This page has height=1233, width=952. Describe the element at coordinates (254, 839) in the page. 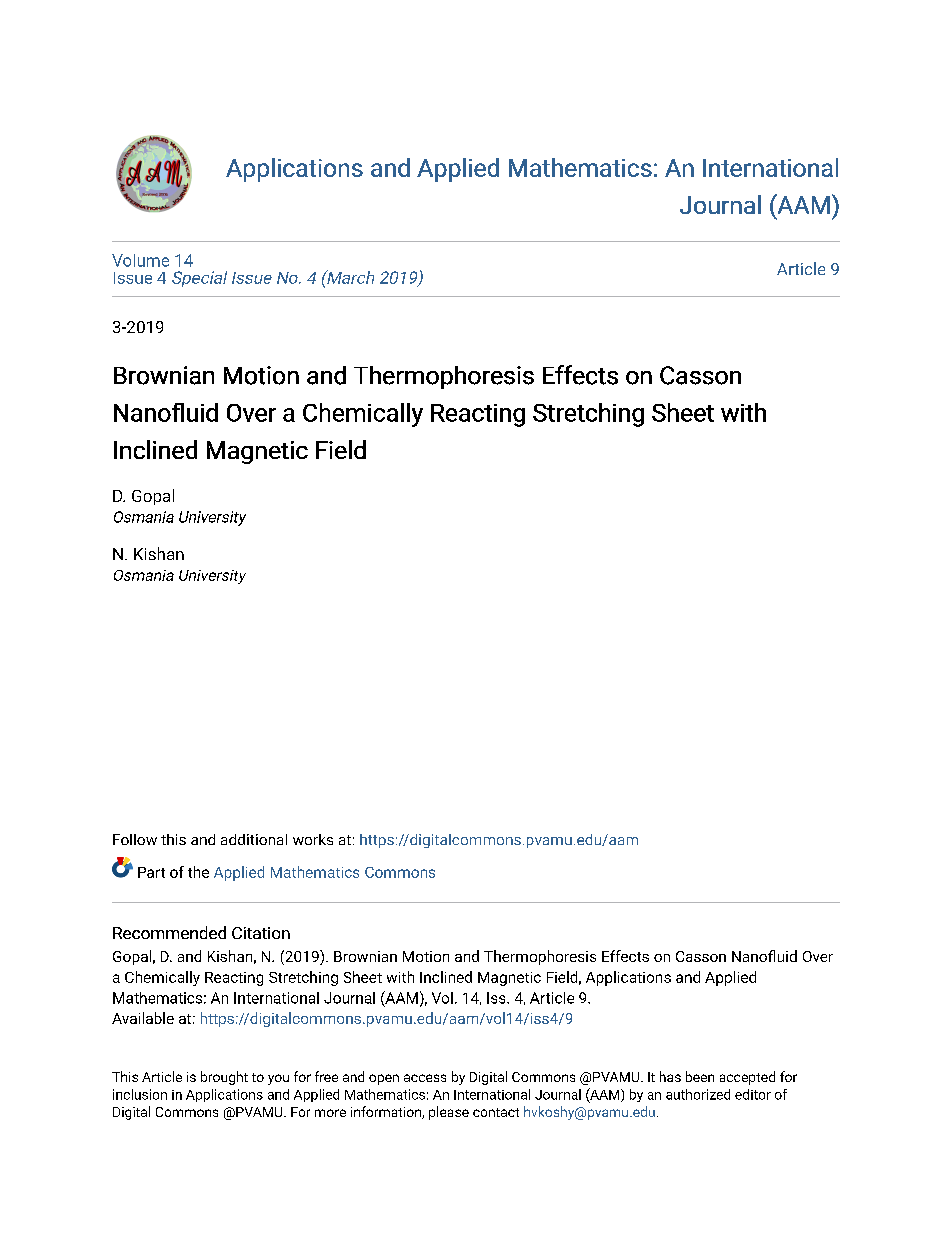

I see `additional` at that location.
